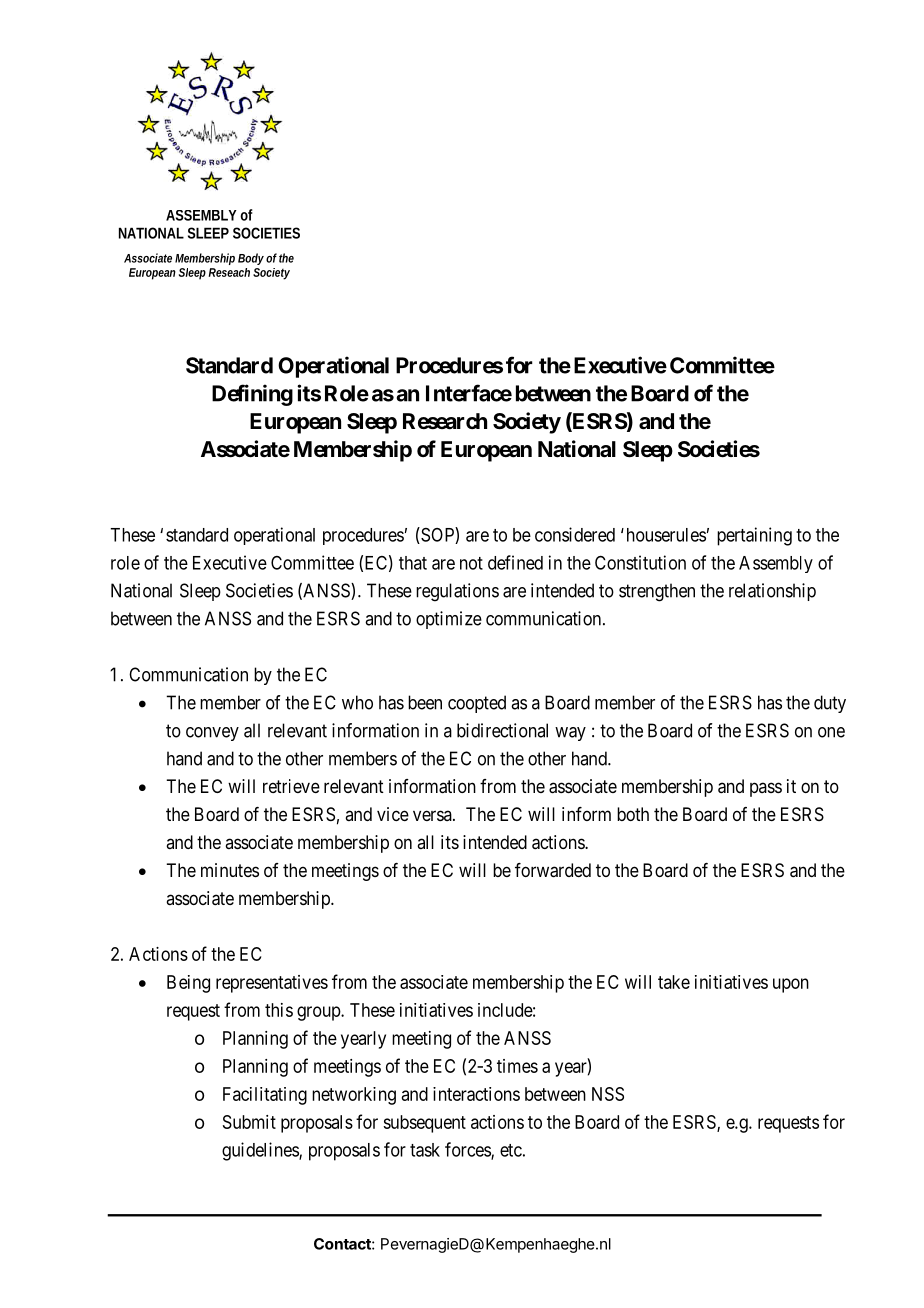 This screenshot has height=1308, width=924. What do you see at coordinates (445, 421) in the screenshot?
I see `Research` at bounding box center [445, 421].
